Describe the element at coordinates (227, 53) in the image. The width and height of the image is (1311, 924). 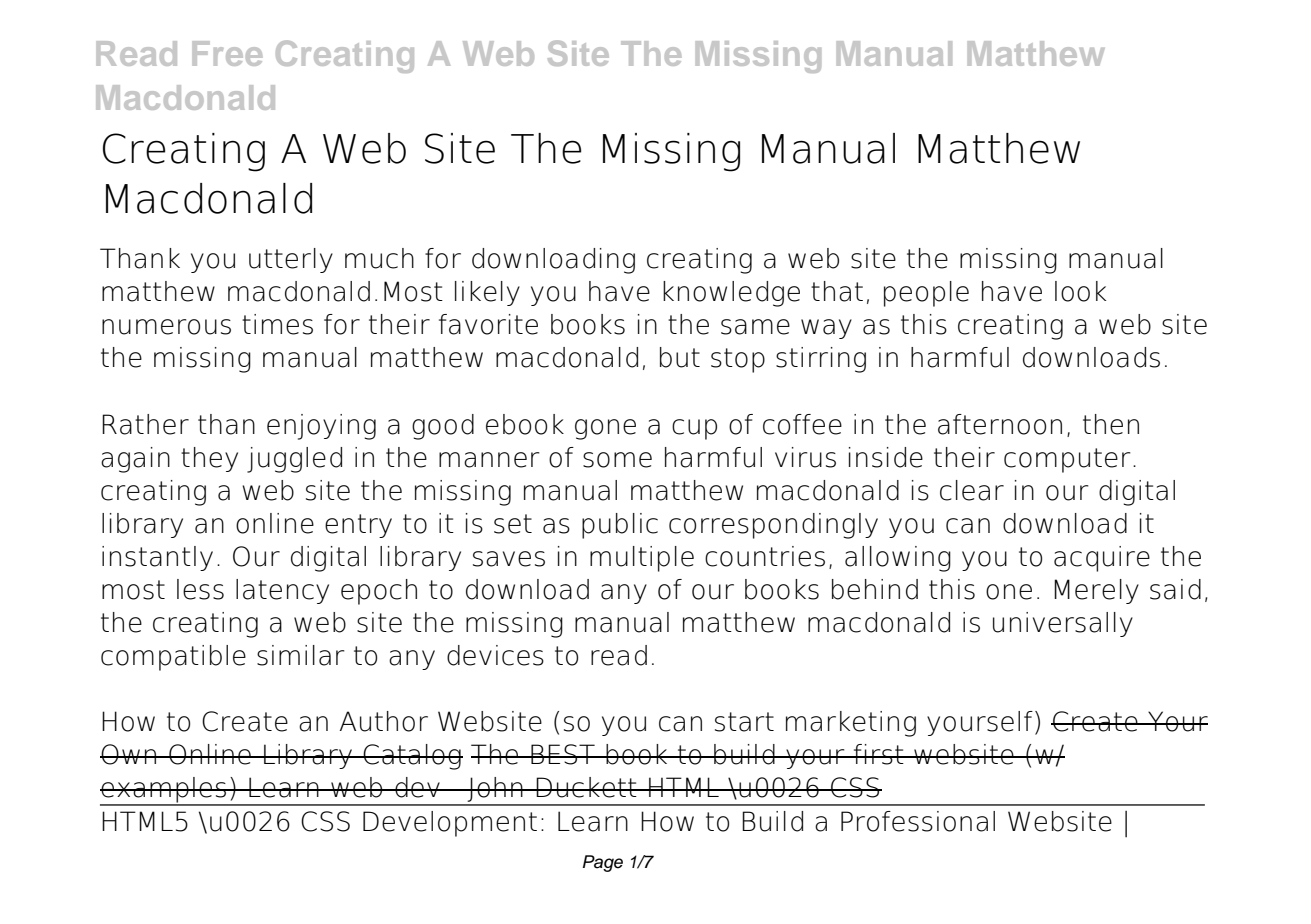
I see `Free` at that location.
